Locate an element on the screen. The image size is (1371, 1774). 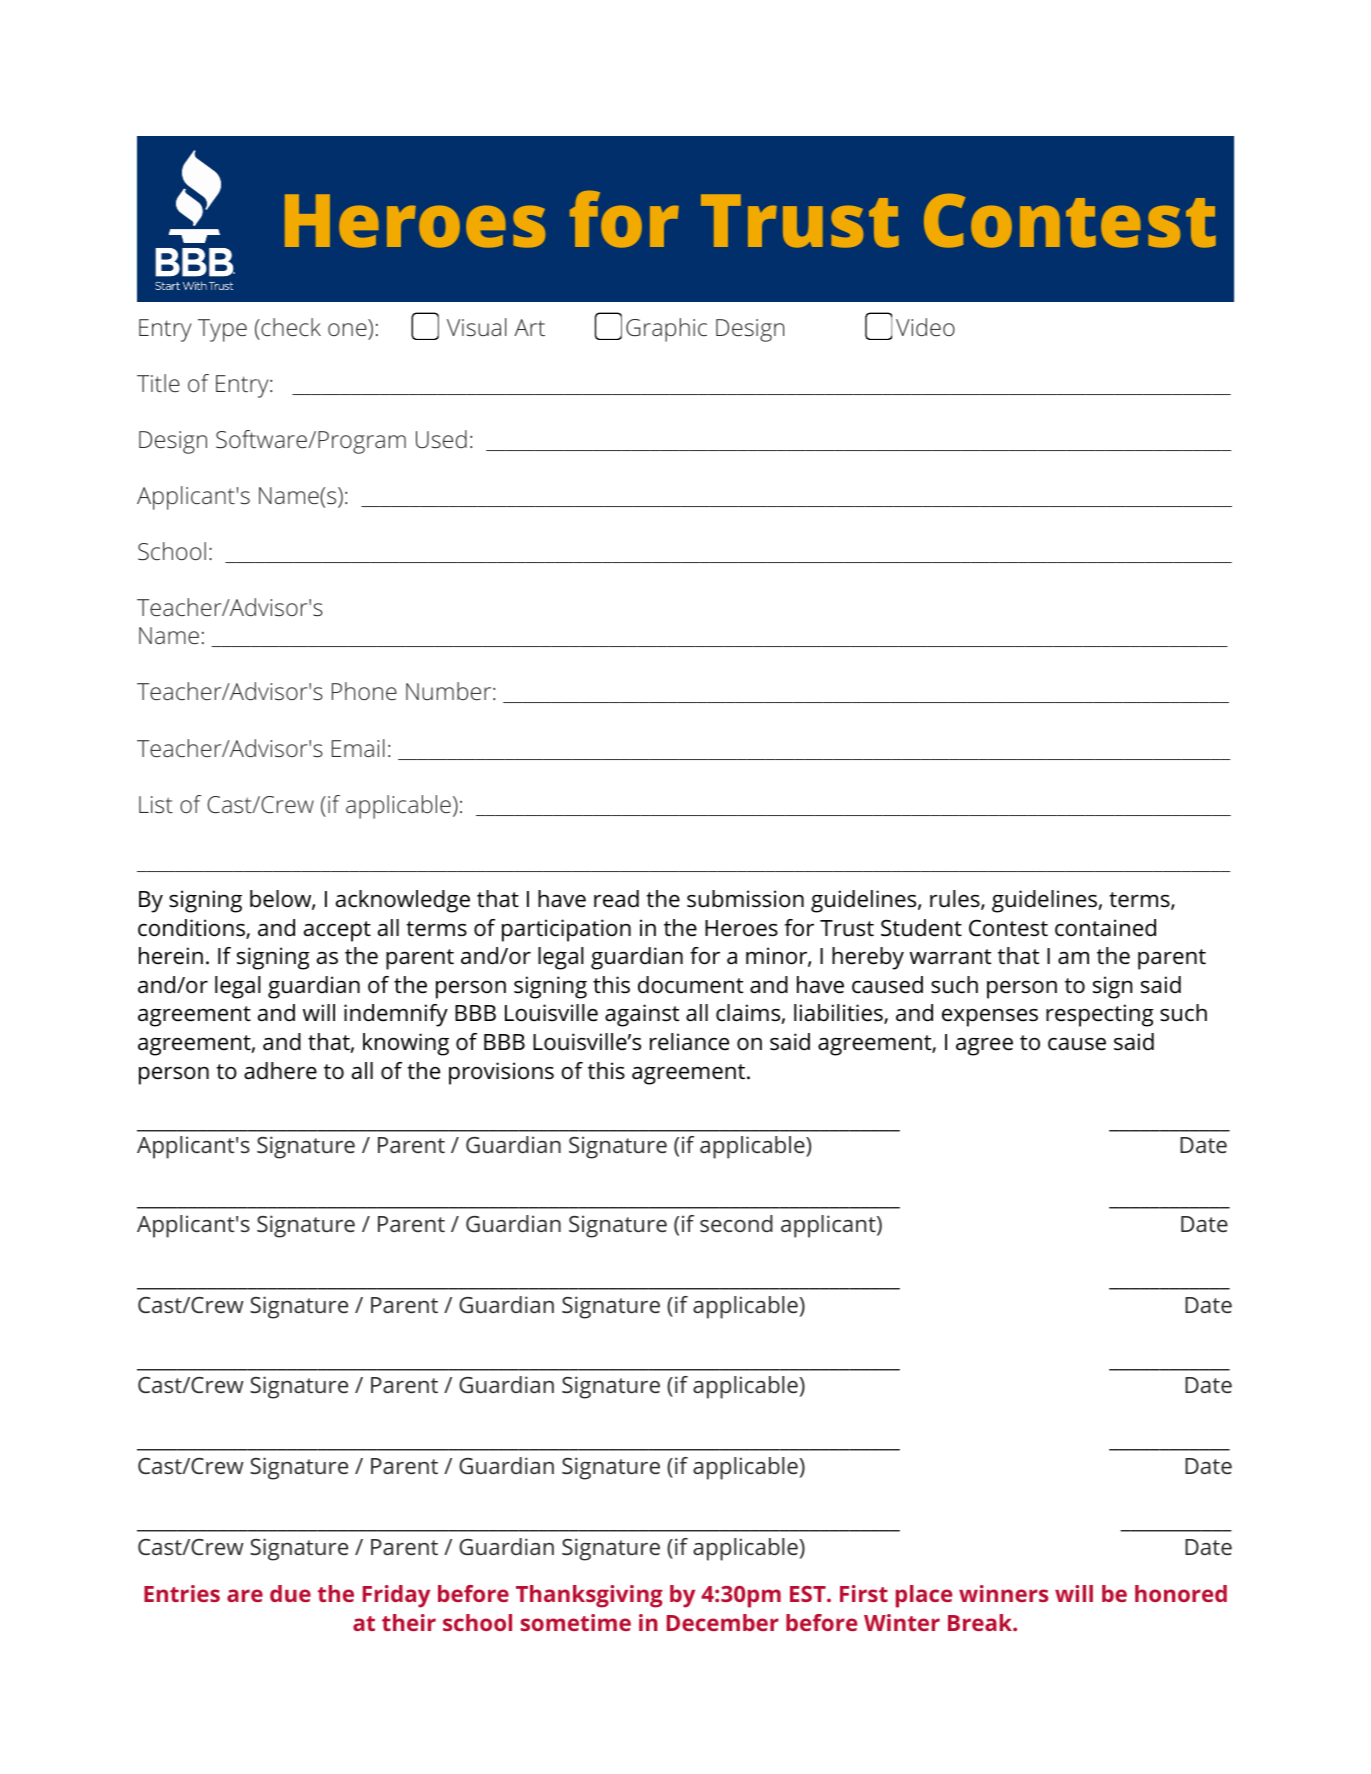
Phone is located at coordinates (364, 691).
